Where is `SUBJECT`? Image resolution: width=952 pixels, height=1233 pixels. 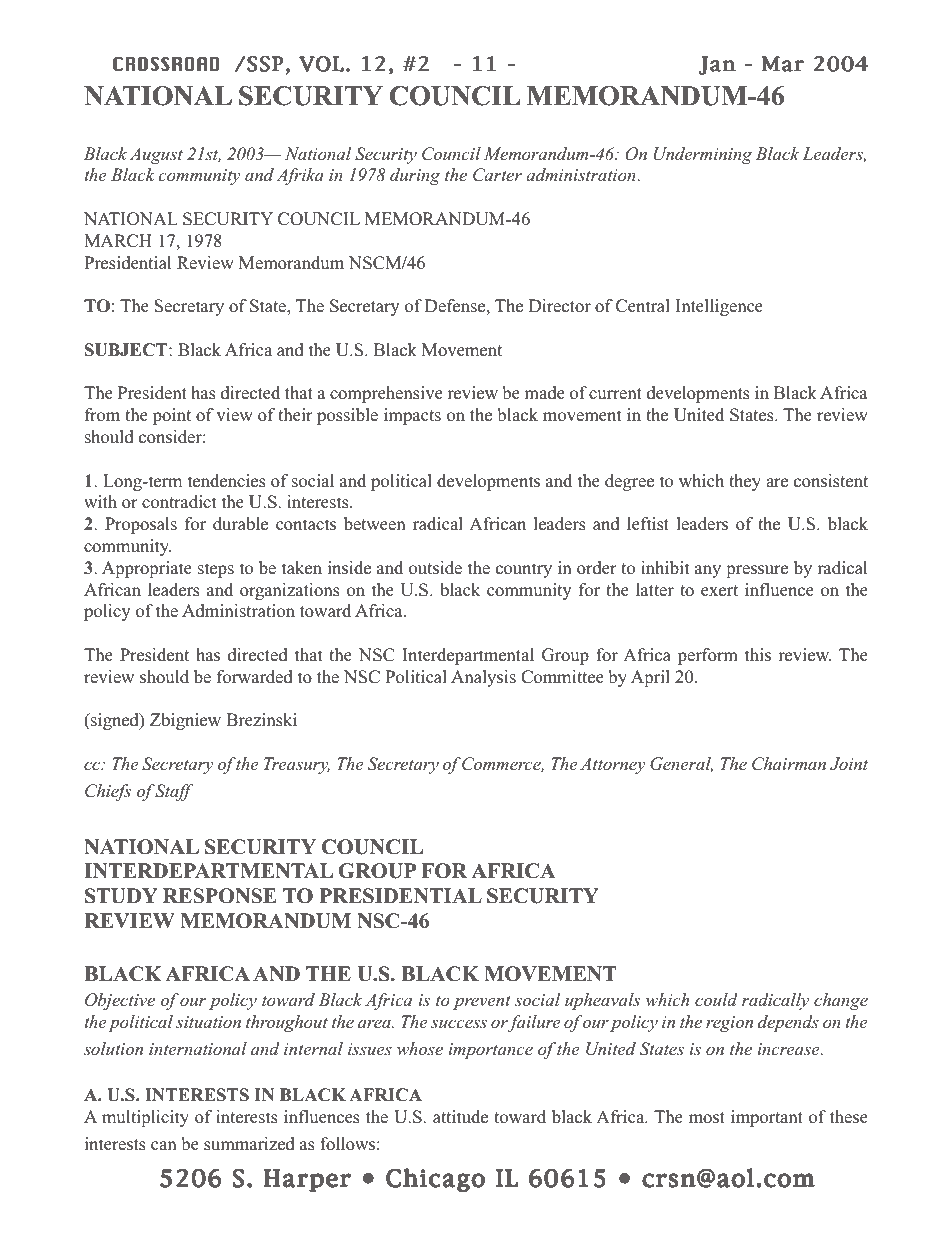 SUBJECT is located at coordinates (127, 350).
